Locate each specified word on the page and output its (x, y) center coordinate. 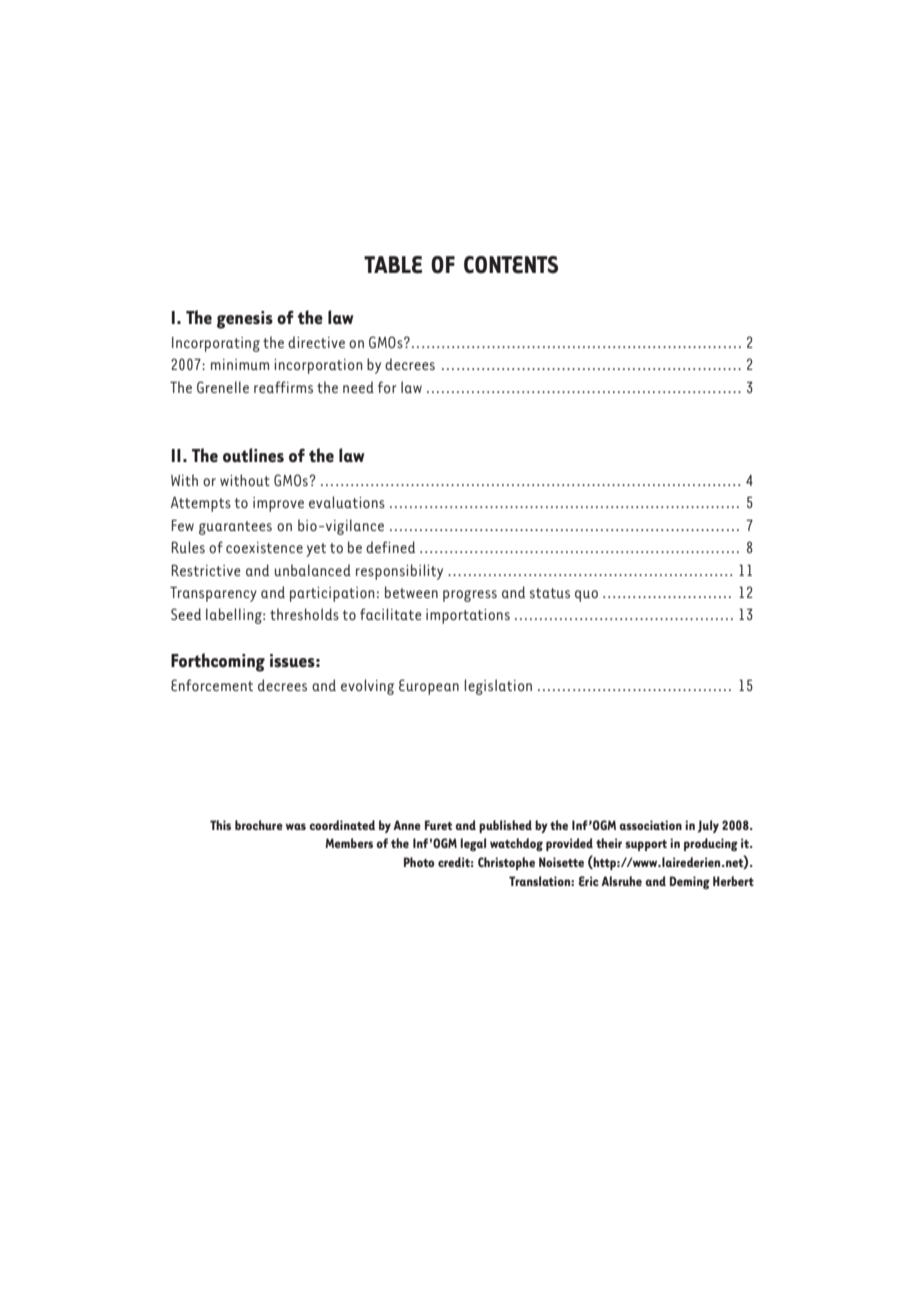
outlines (253, 455)
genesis (245, 320)
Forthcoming (218, 662)
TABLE (393, 265)
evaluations (347, 502)
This (220, 825)
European (429, 687)
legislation (498, 687)
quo (586, 596)
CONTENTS (511, 265)
